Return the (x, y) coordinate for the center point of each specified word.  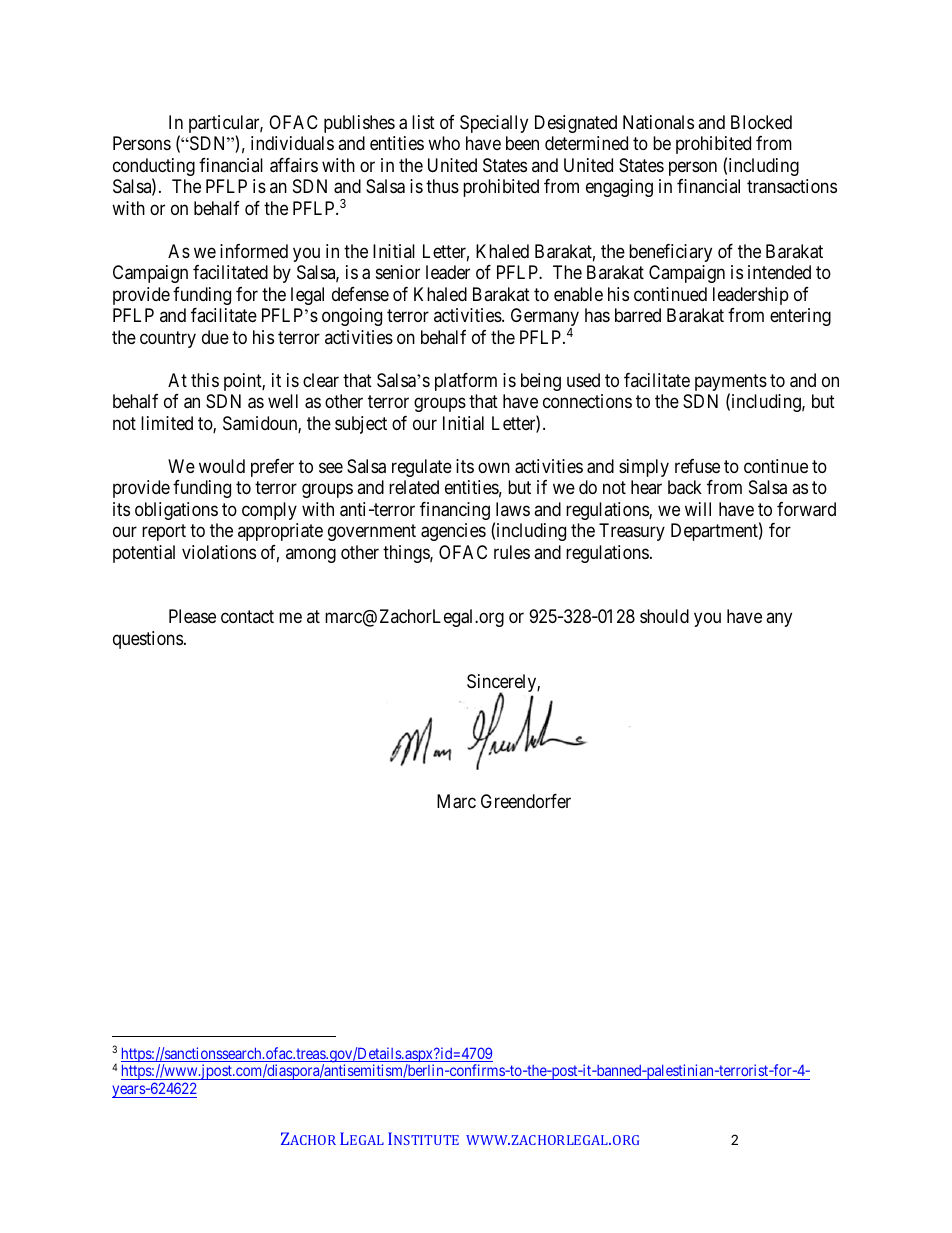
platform (466, 382)
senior (398, 272)
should (664, 616)
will (698, 509)
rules (512, 552)
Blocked (761, 122)
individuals (292, 143)
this (205, 380)
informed (254, 251)
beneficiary (670, 253)
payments (731, 384)
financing (455, 511)
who (444, 143)
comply (269, 511)
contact (247, 616)
